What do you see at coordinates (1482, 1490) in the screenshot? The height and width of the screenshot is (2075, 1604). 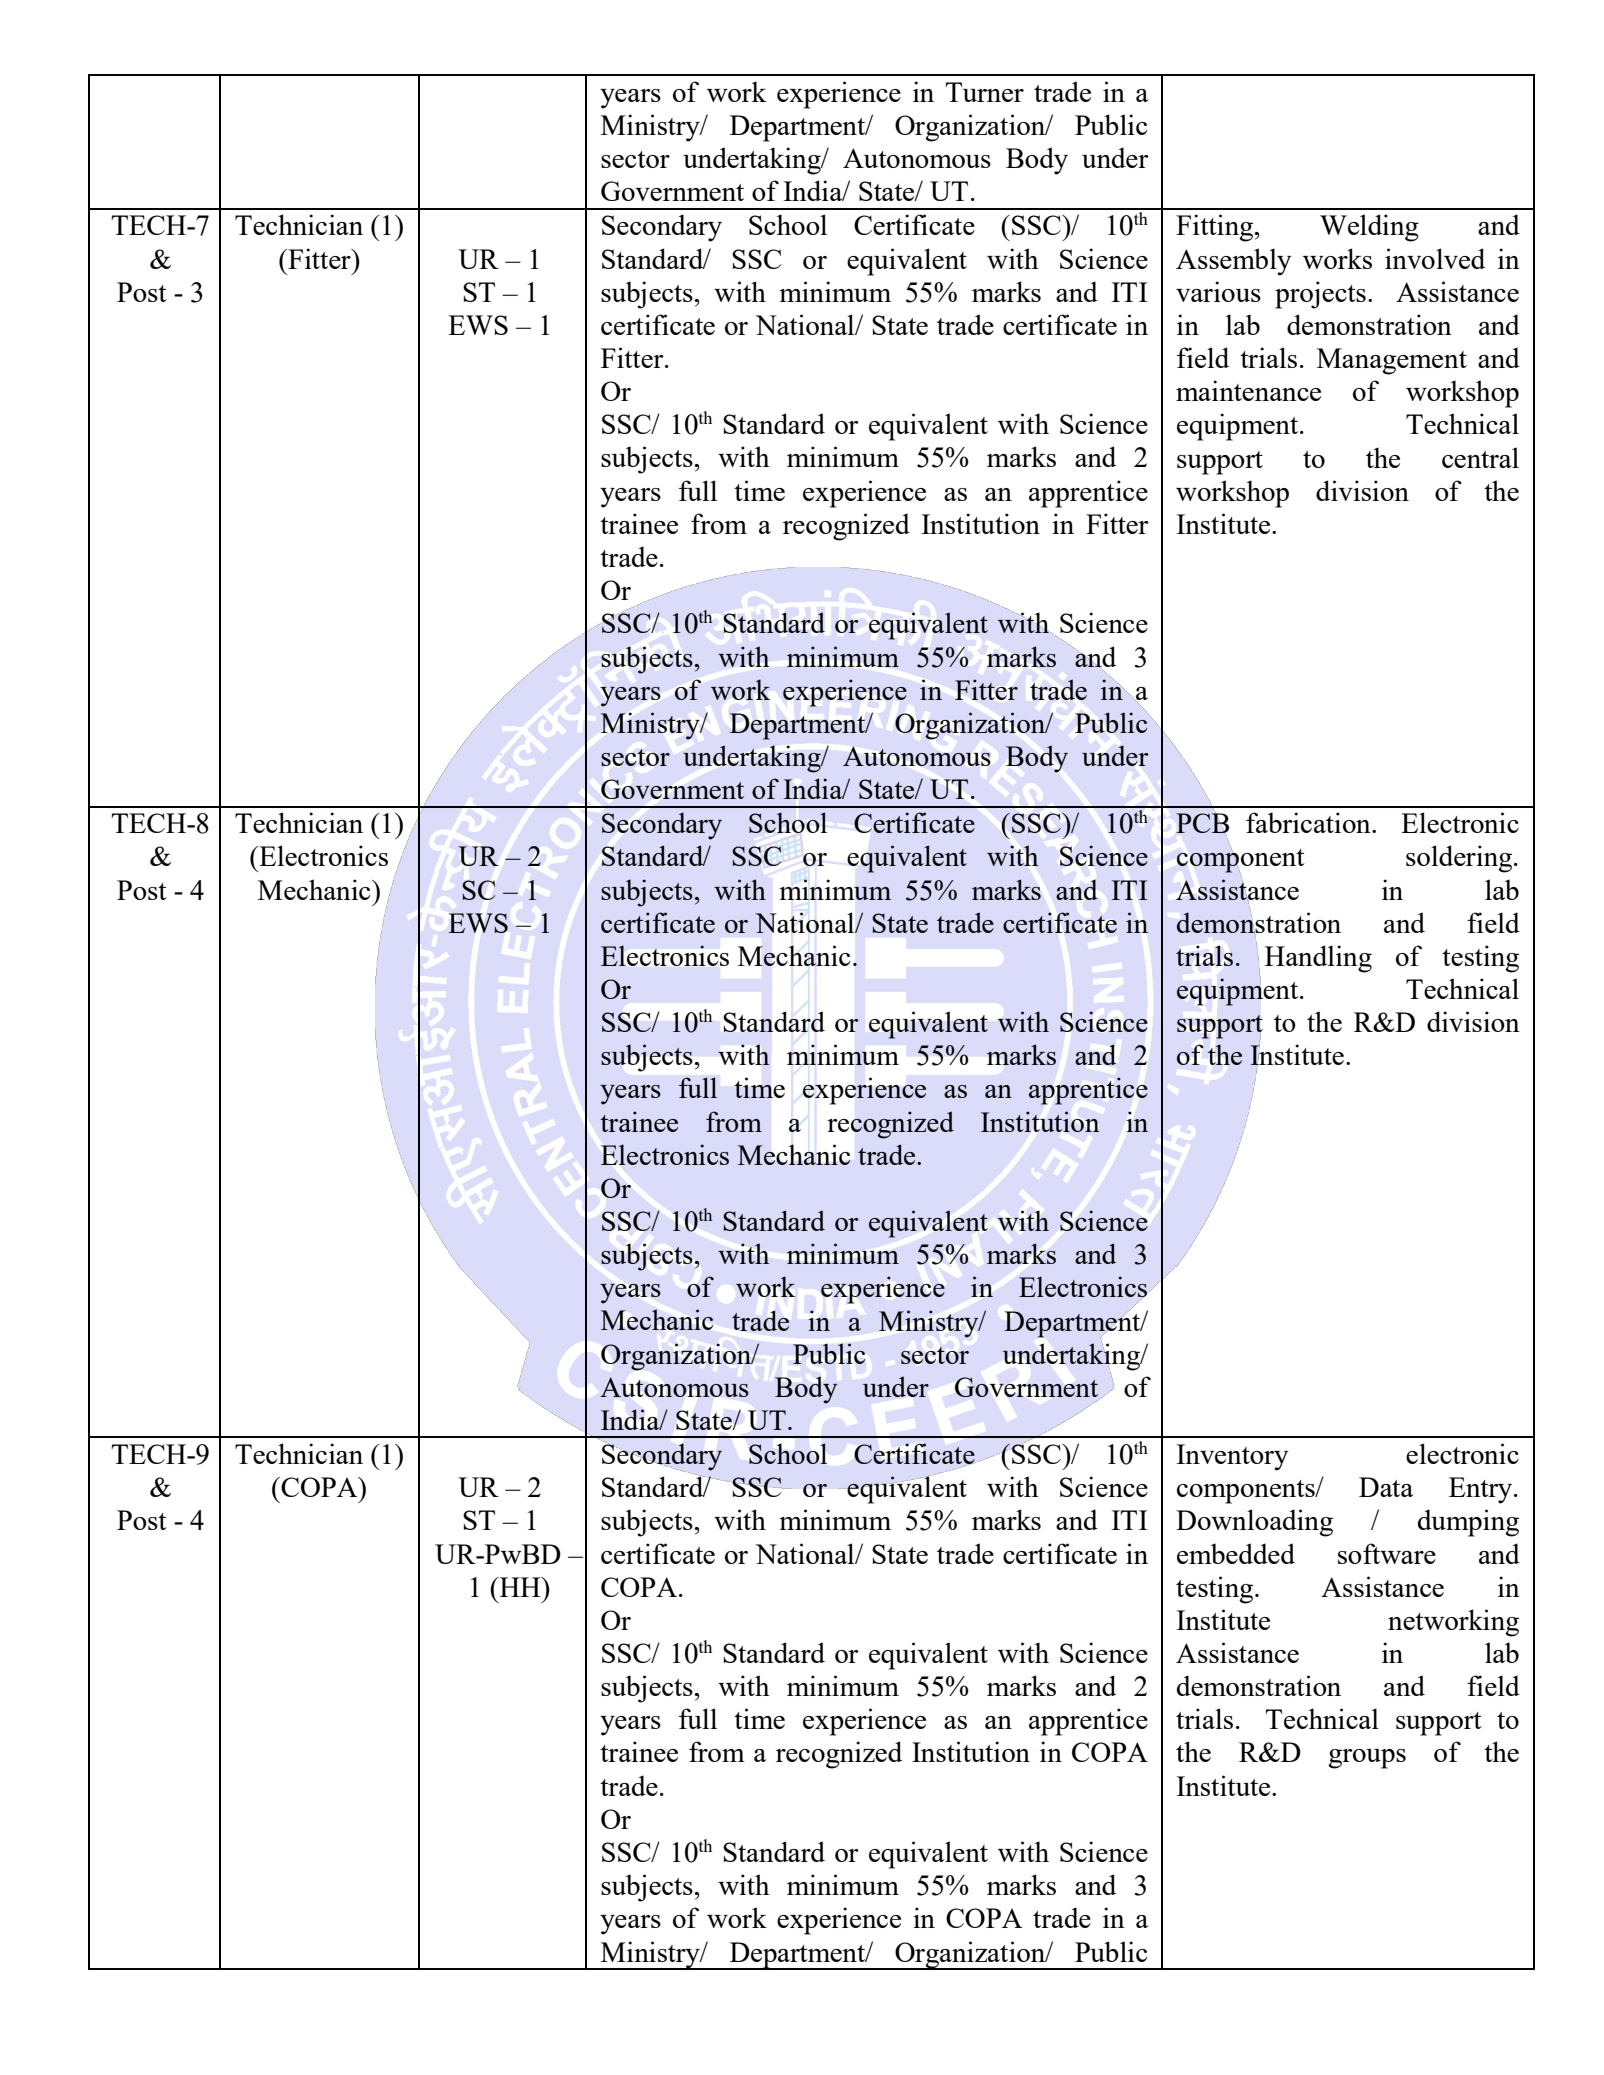 I see `Entry` at bounding box center [1482, 1490].
